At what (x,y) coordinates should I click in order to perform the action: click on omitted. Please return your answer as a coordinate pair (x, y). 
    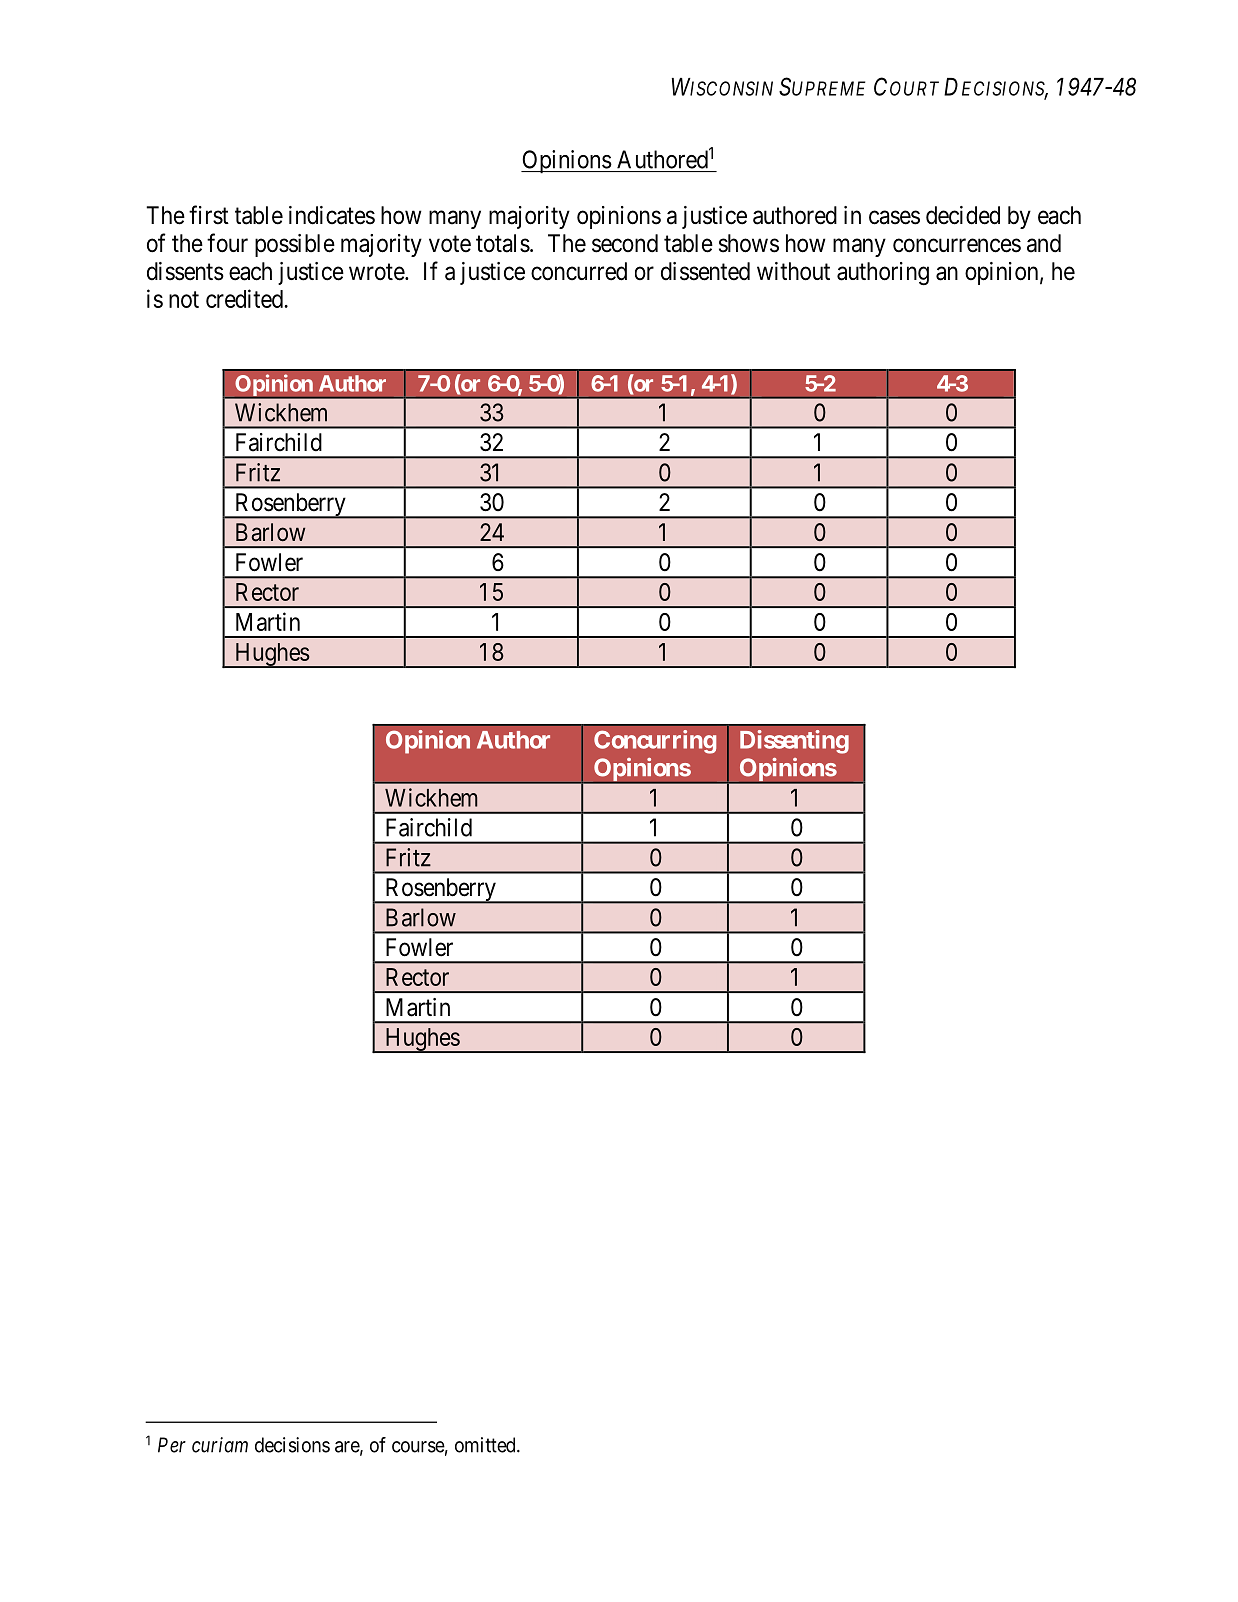
    Looking at the image, I should click on (486, 1445).
